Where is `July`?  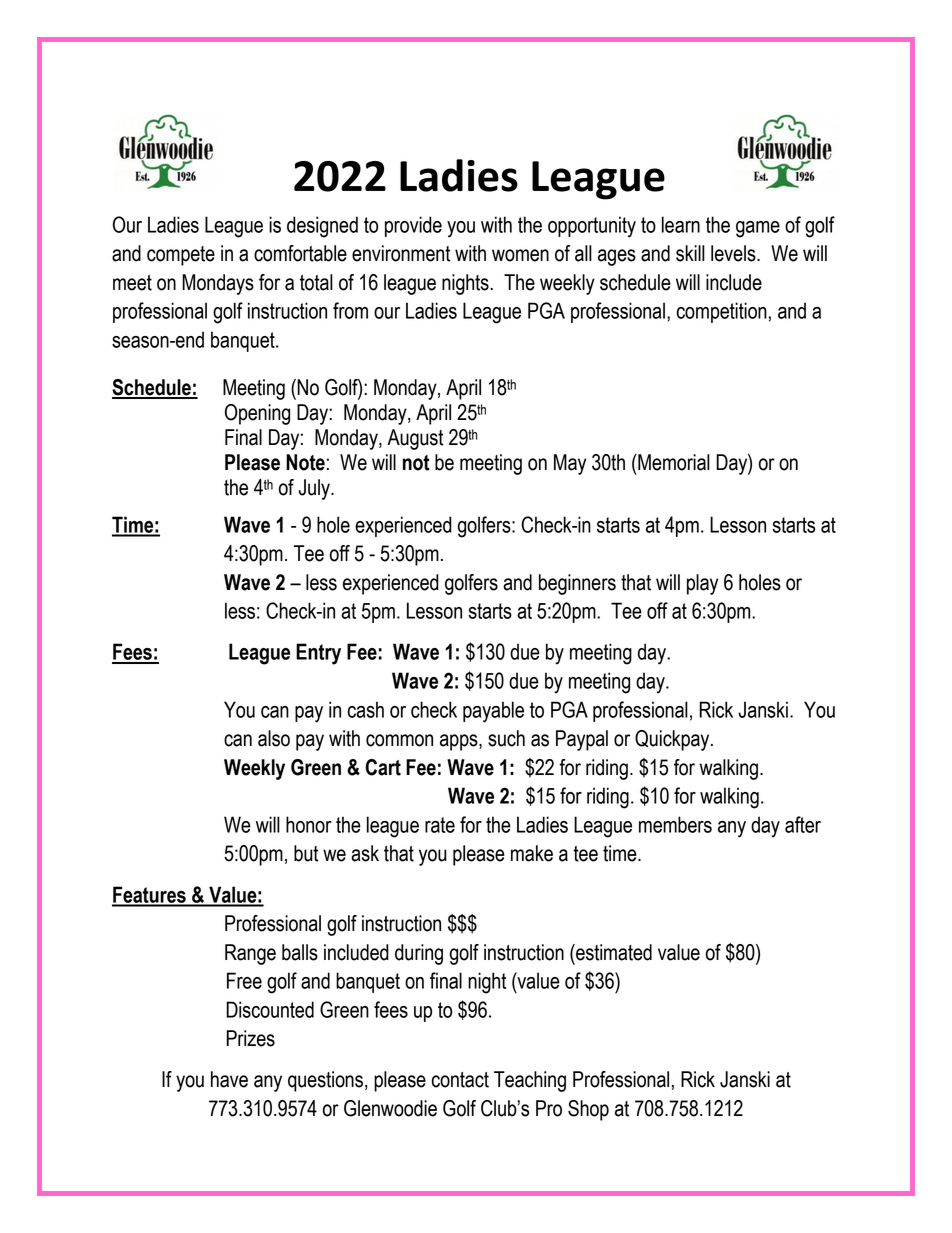 July is located at coordinates (315, 489).
